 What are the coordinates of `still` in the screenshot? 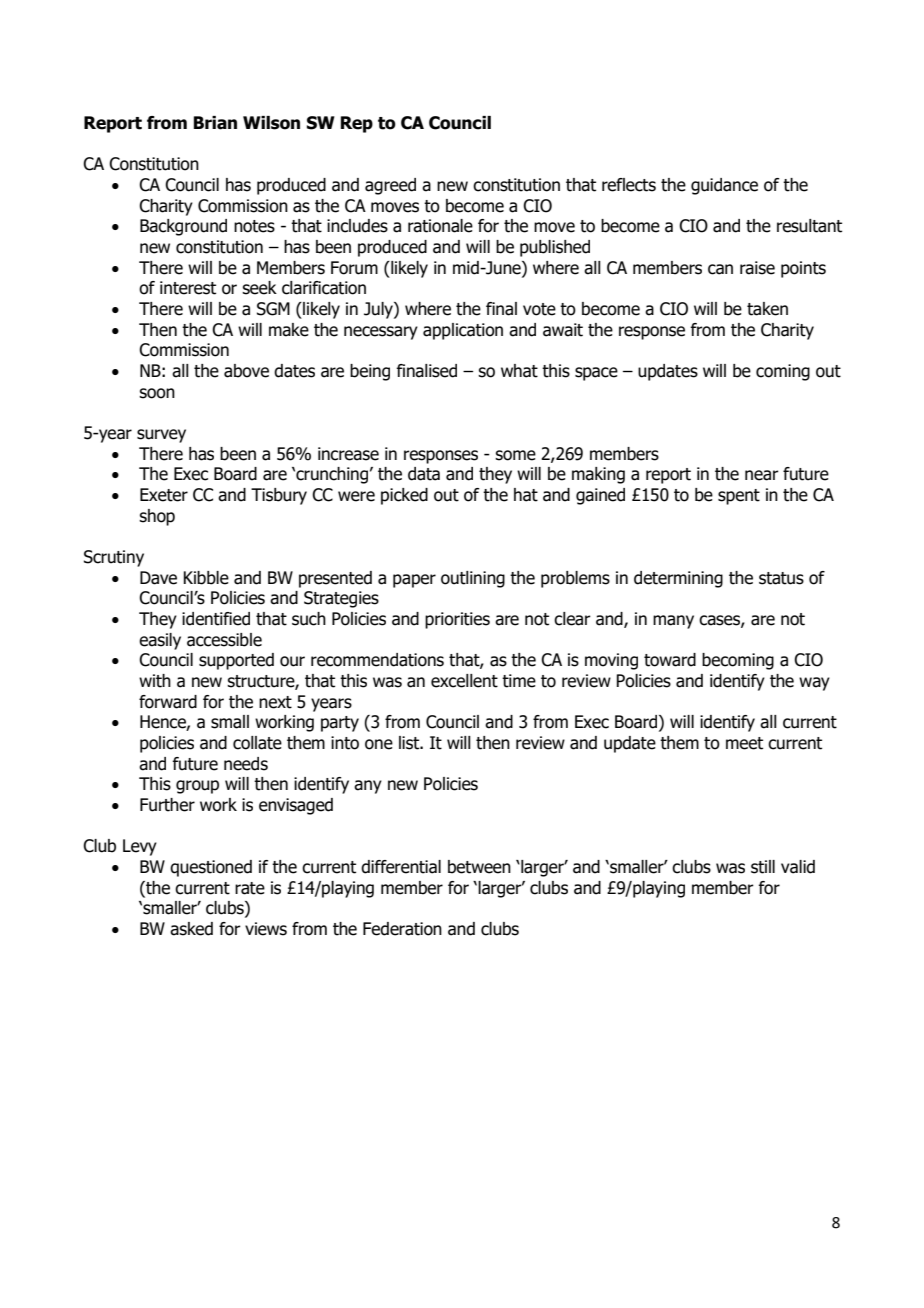 It's located at (763, 867).
